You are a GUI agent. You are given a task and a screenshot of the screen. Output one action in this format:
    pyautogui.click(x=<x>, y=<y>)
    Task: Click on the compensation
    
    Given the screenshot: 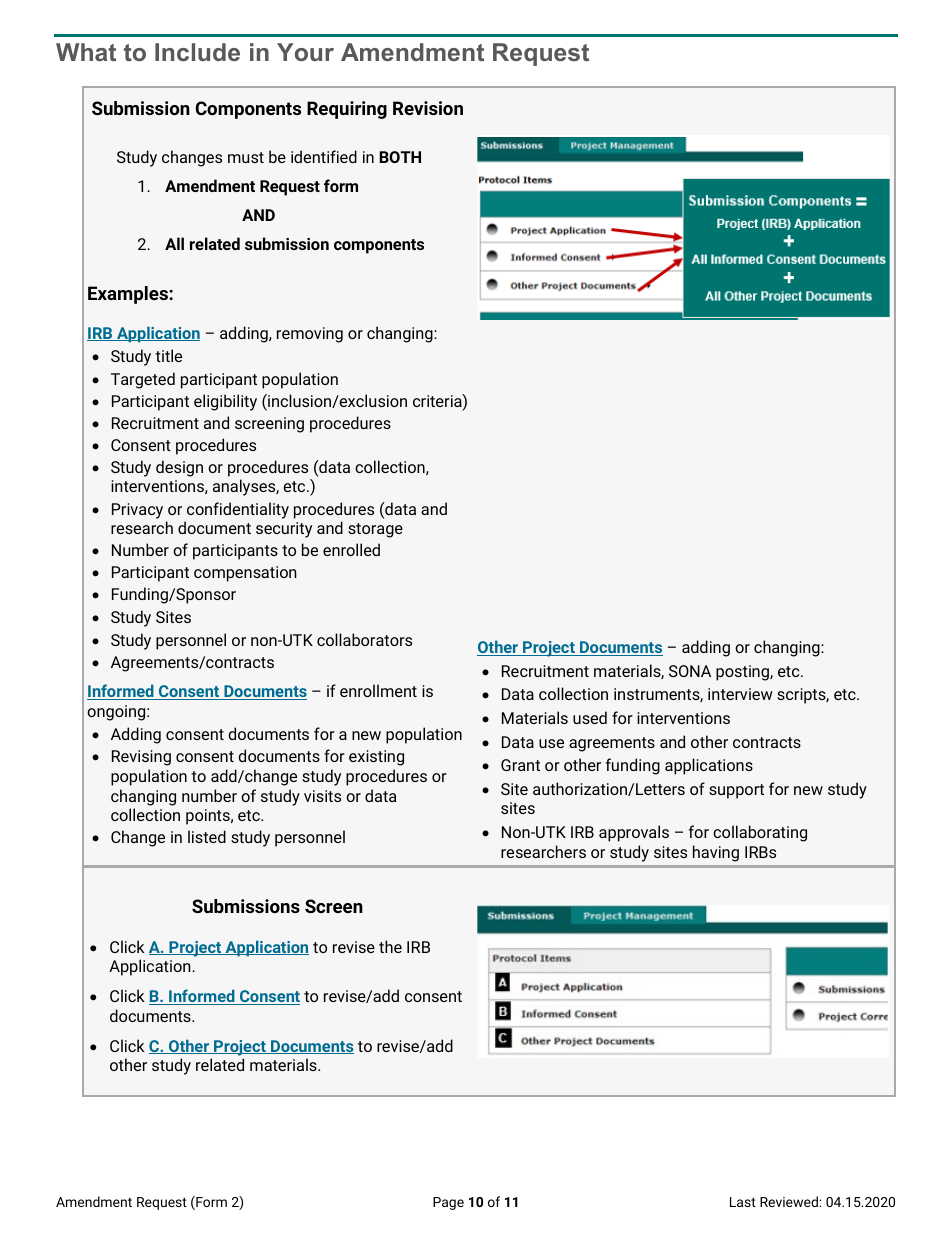 What is the action you would take?
    pyautogui.click(x=245, y=574)
